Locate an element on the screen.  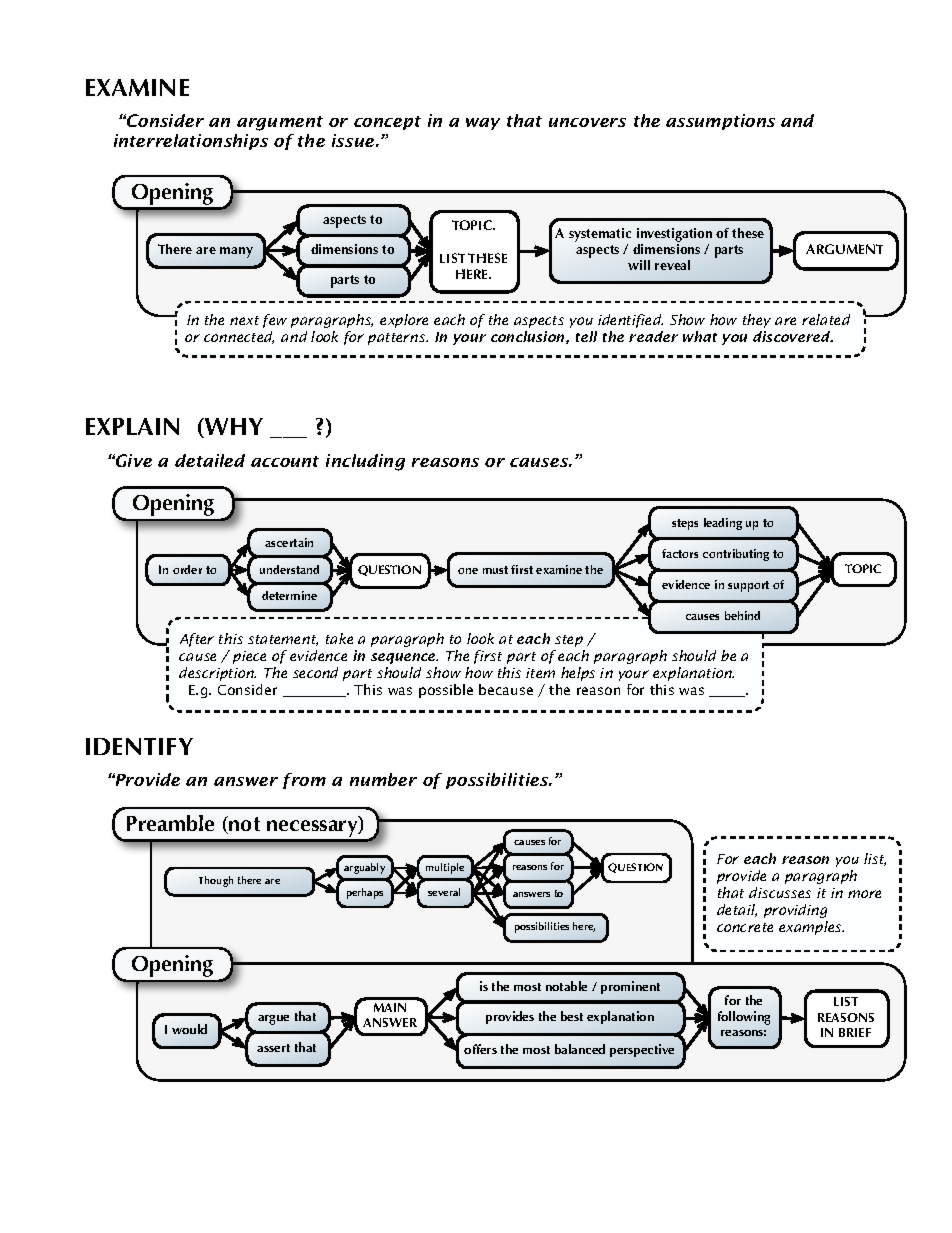
way is located at coordinates (483, 124).
